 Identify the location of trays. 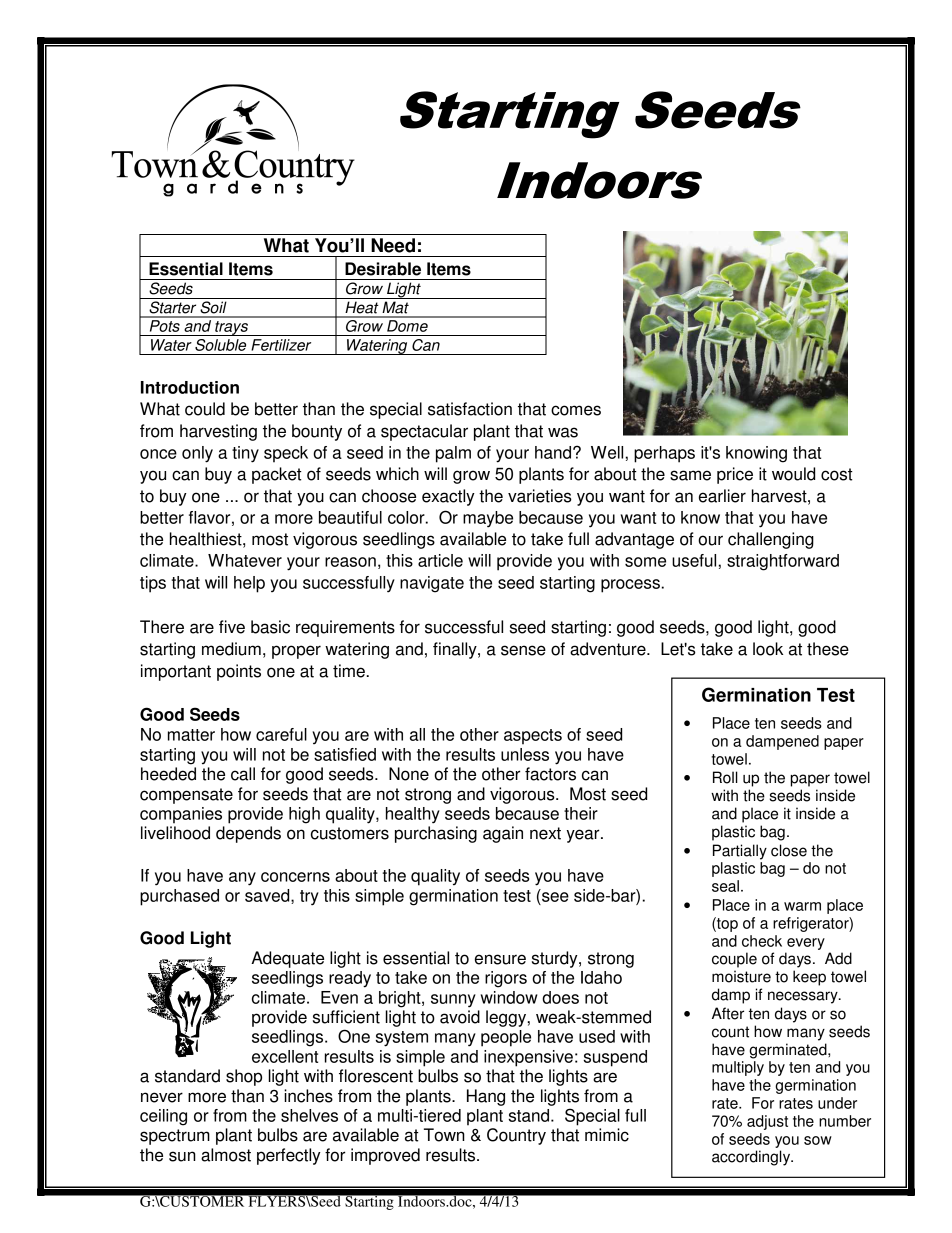
(231, 328).
